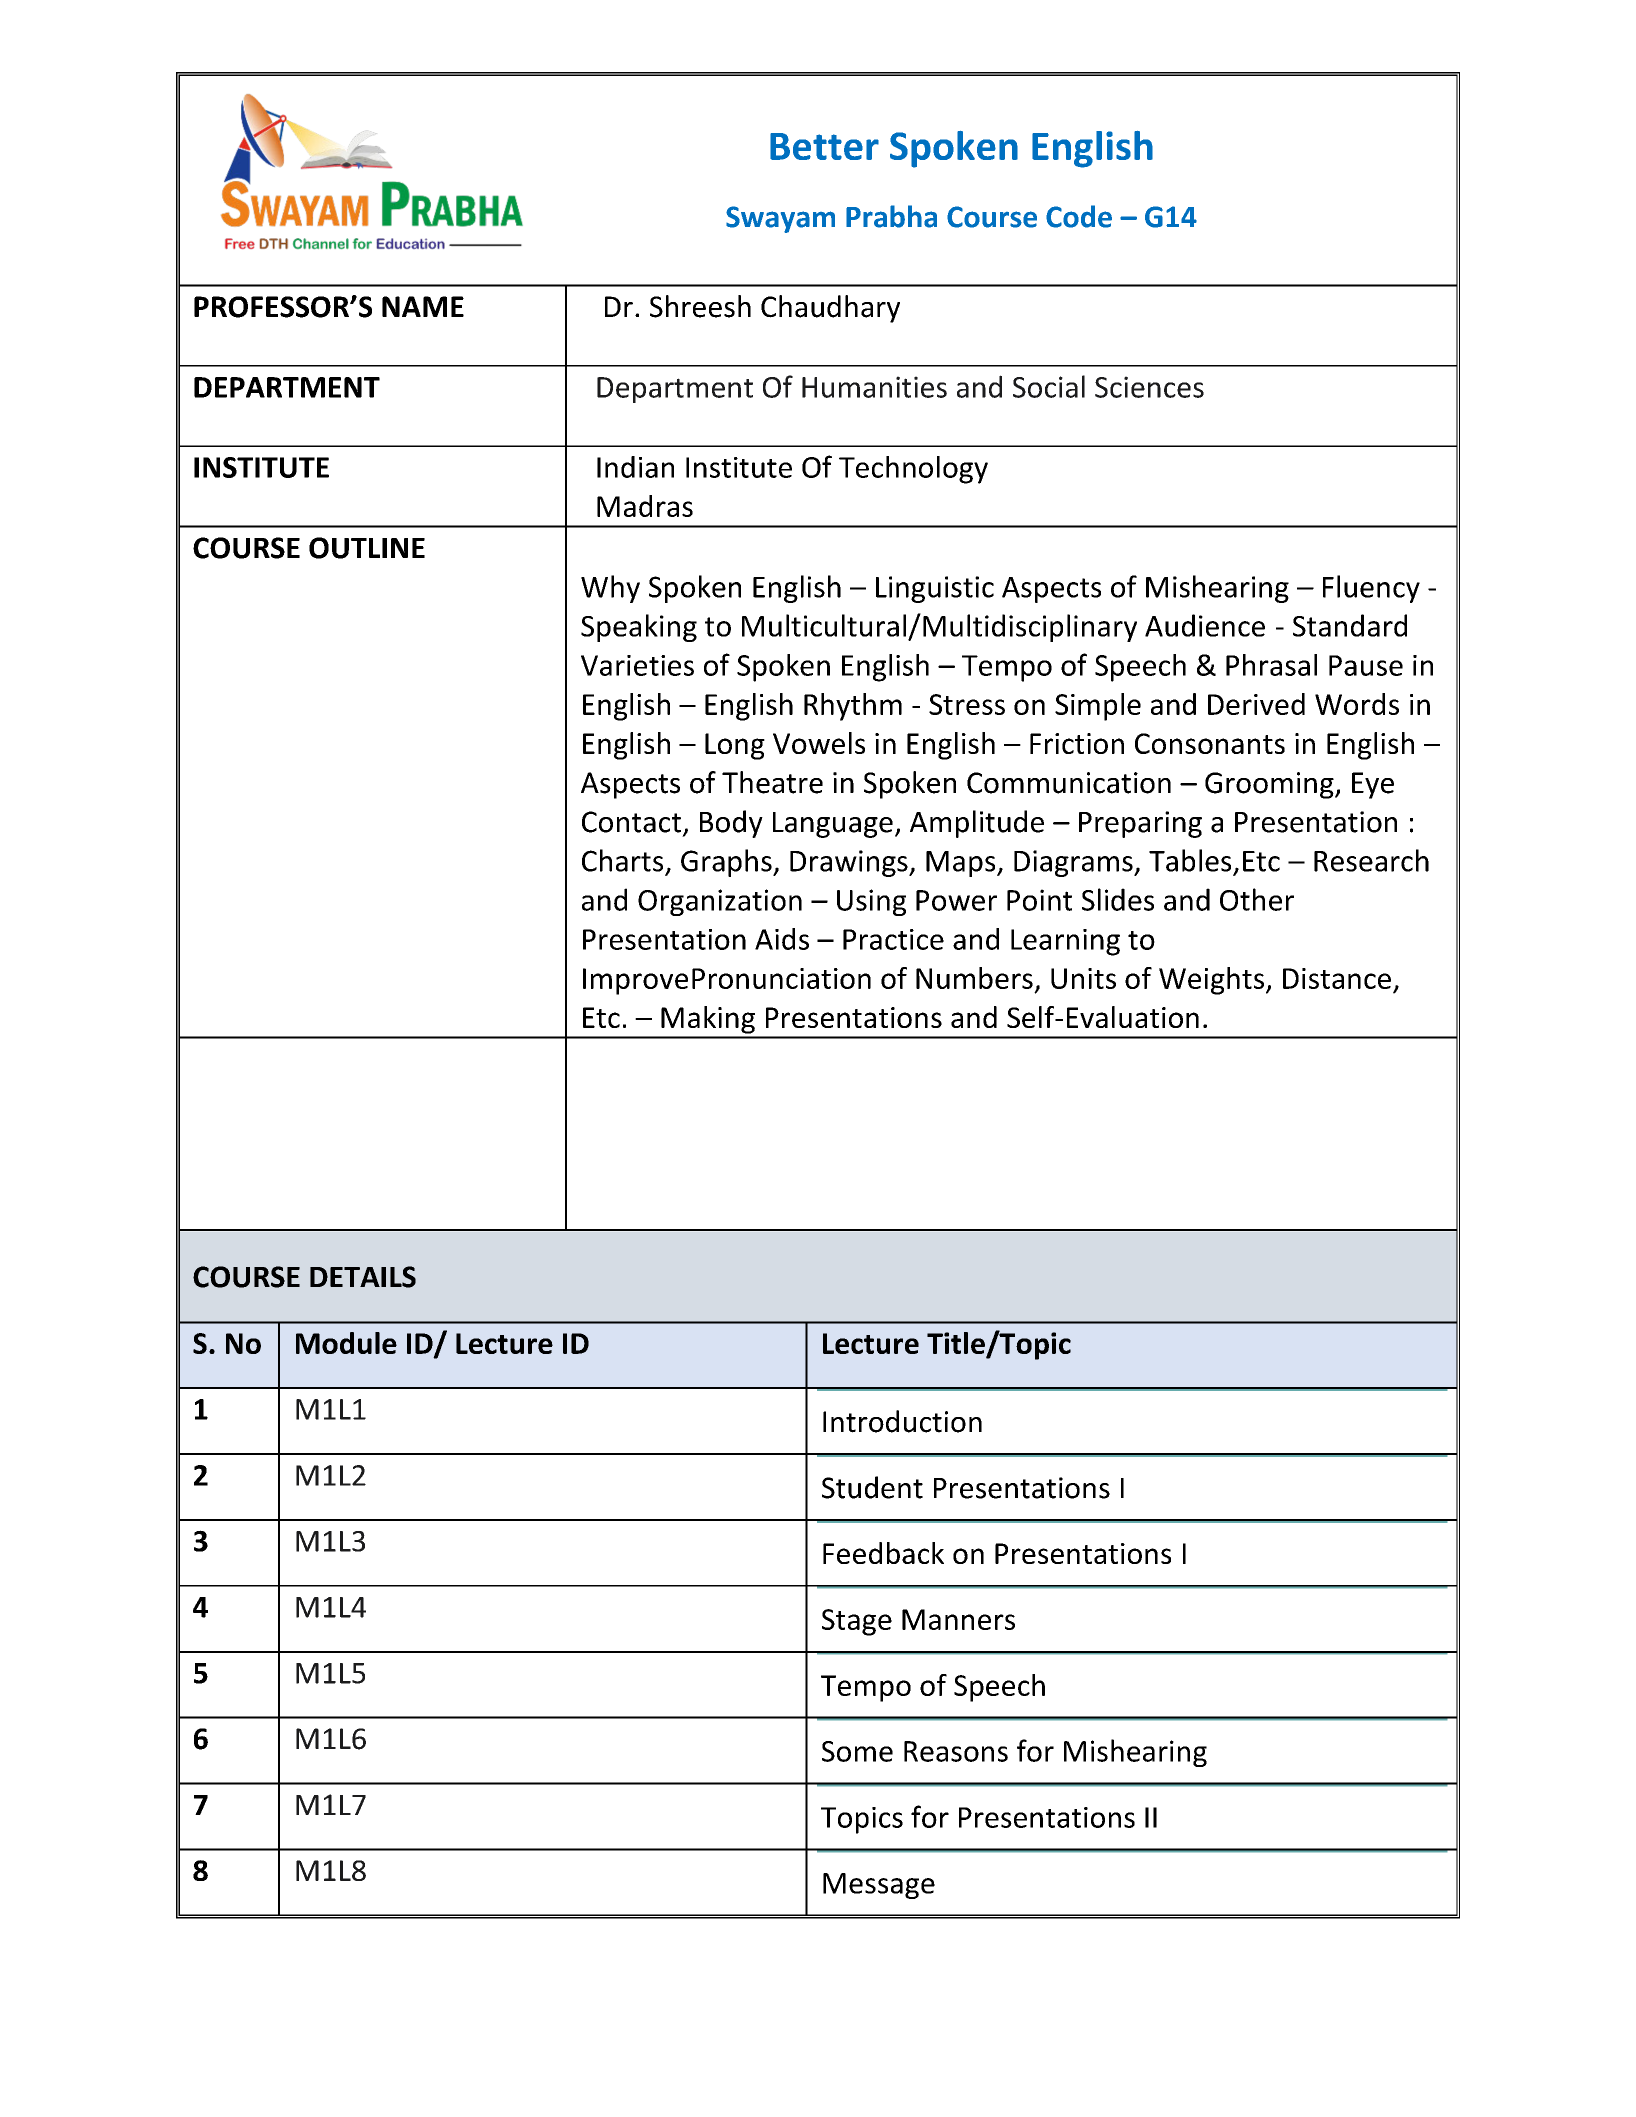 This screenshot has width=1636, height=2117. What do you see at coordinates (913, 470) in the screenshot?
I see `Technology` at bounding box center [913, 470].
